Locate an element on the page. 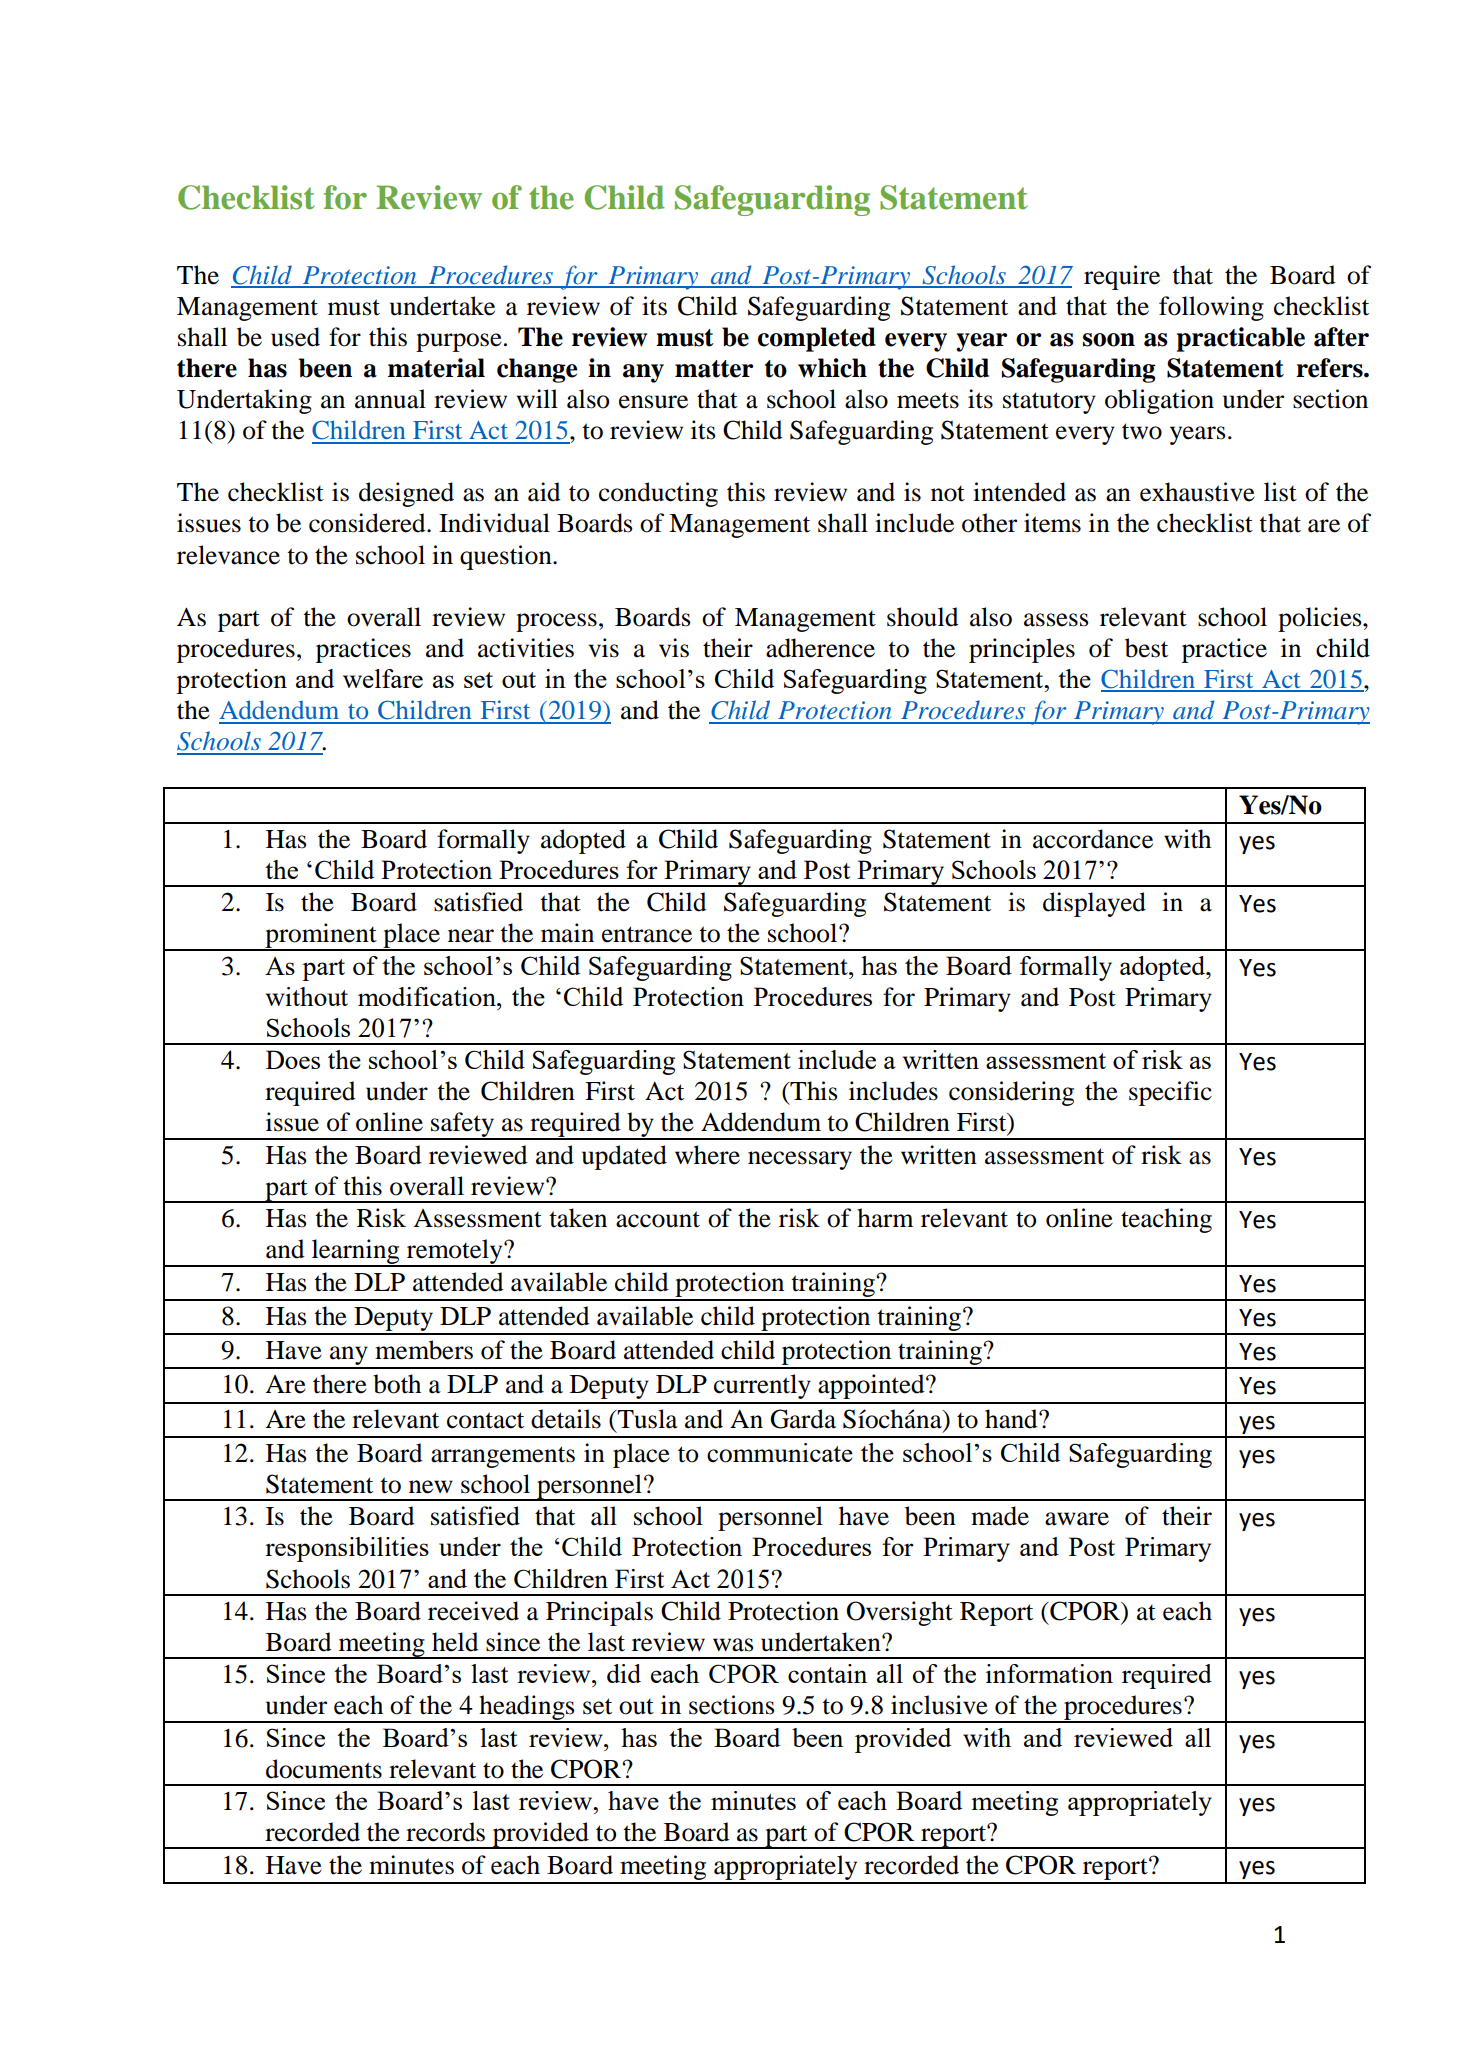 This image has width=1463, height=2070. best is located at coordinates (1146, 648).
